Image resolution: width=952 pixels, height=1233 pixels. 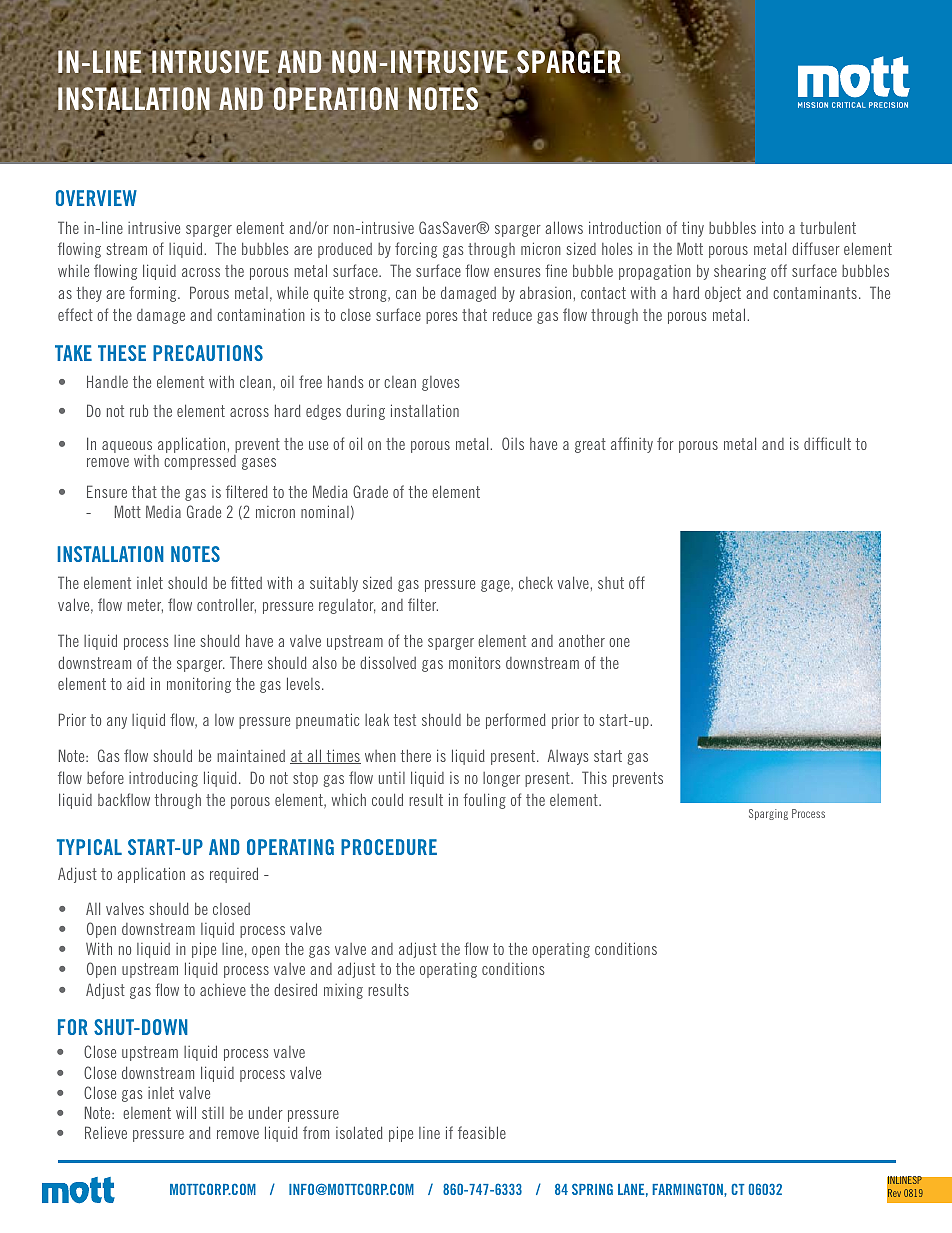 What do you see at coordinates (475, 662) in the document?
I see `monitors` at bounding box center [475, 662].
